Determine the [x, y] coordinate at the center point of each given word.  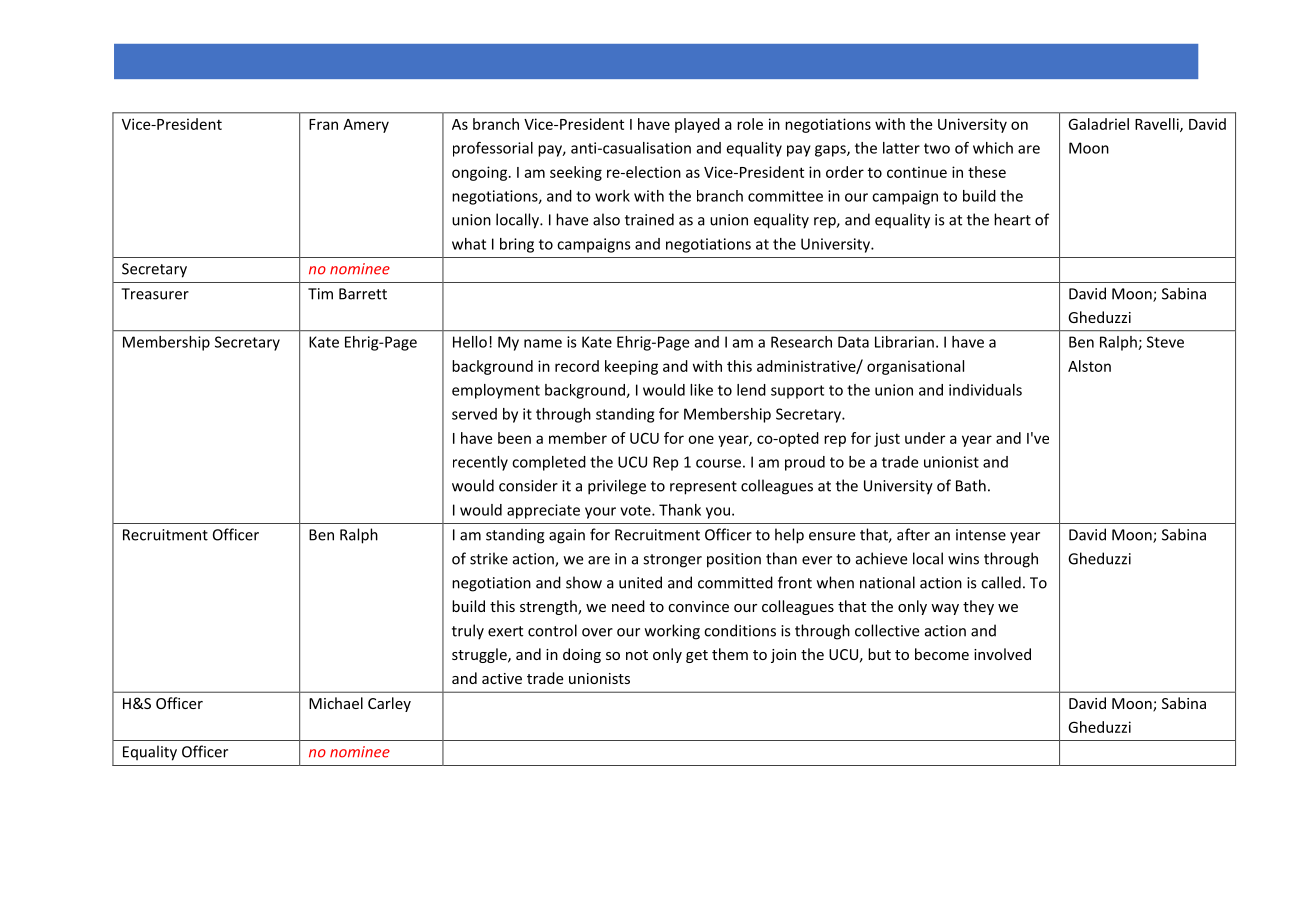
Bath [971, 485]
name [543, 343]
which [993, 148]
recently [480, 463]
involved [1002, 654]
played [697, 125]
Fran [323, 124]
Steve [1165, 342]
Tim [320, 294]
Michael [336, 703]
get [697, 656]
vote [636, 510]
